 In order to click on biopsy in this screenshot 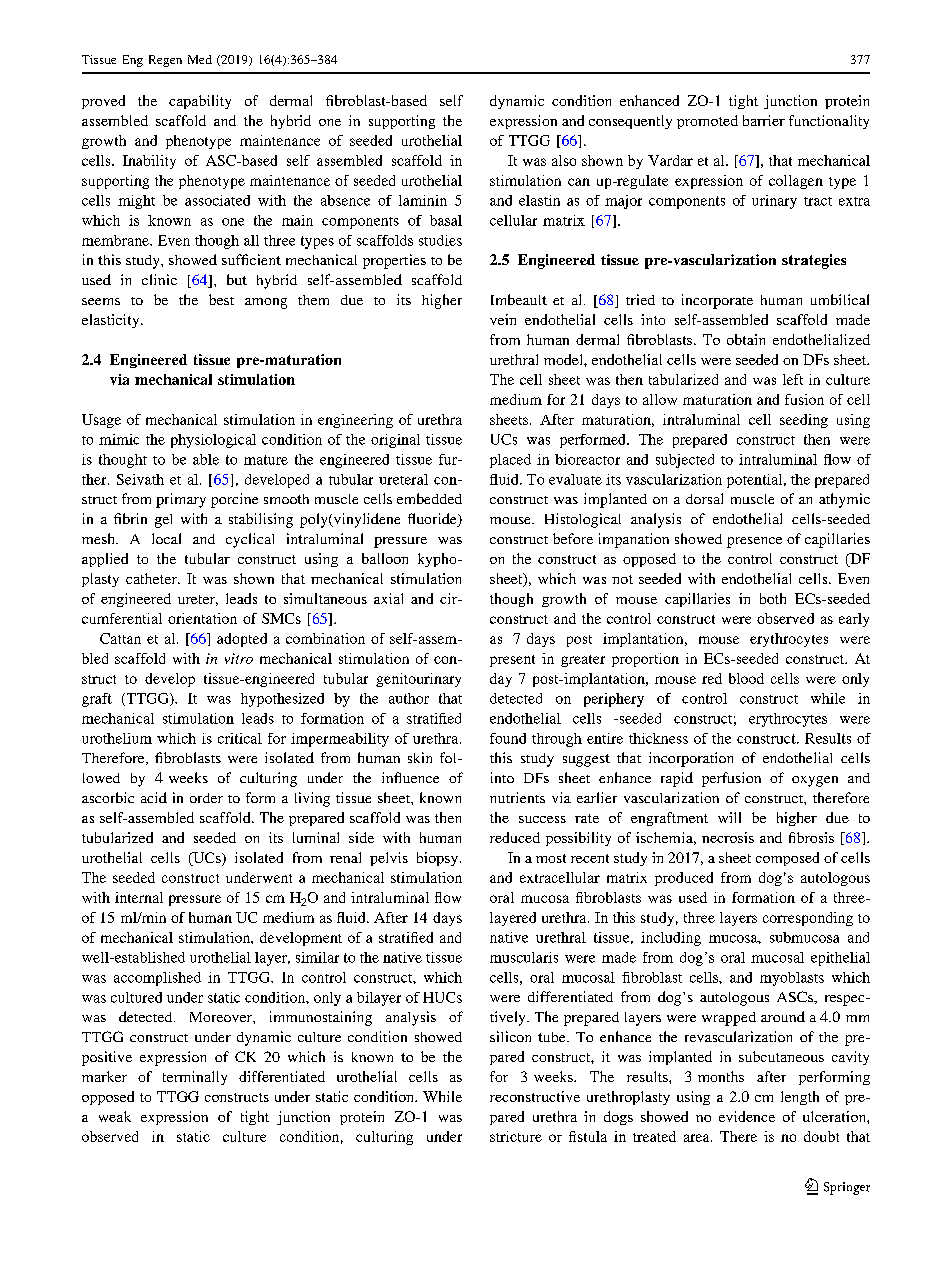, I will do `click(437, 859)`.
